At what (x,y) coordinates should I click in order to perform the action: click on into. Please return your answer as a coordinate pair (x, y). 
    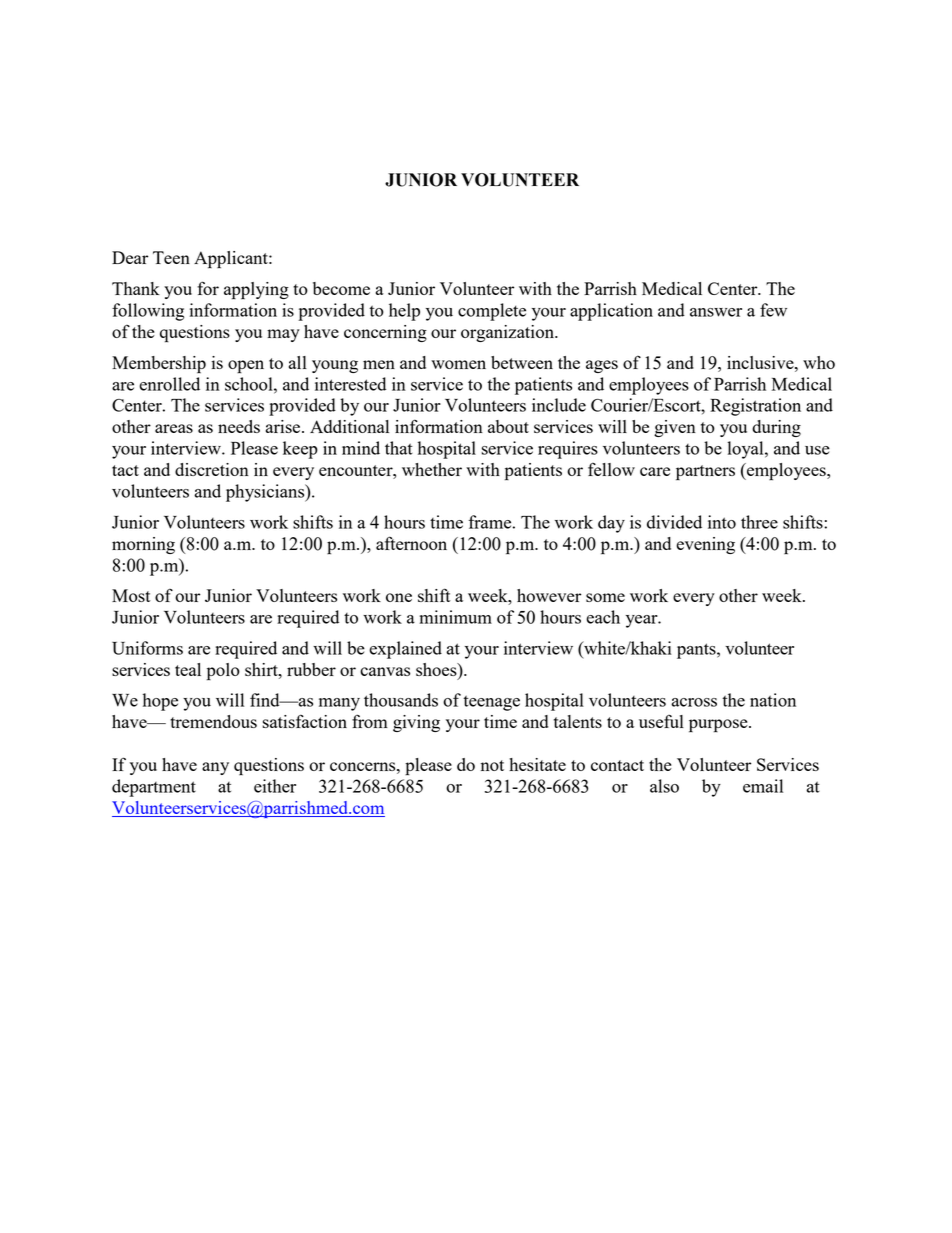
    Looking at the image, I should click on (722, 522).
